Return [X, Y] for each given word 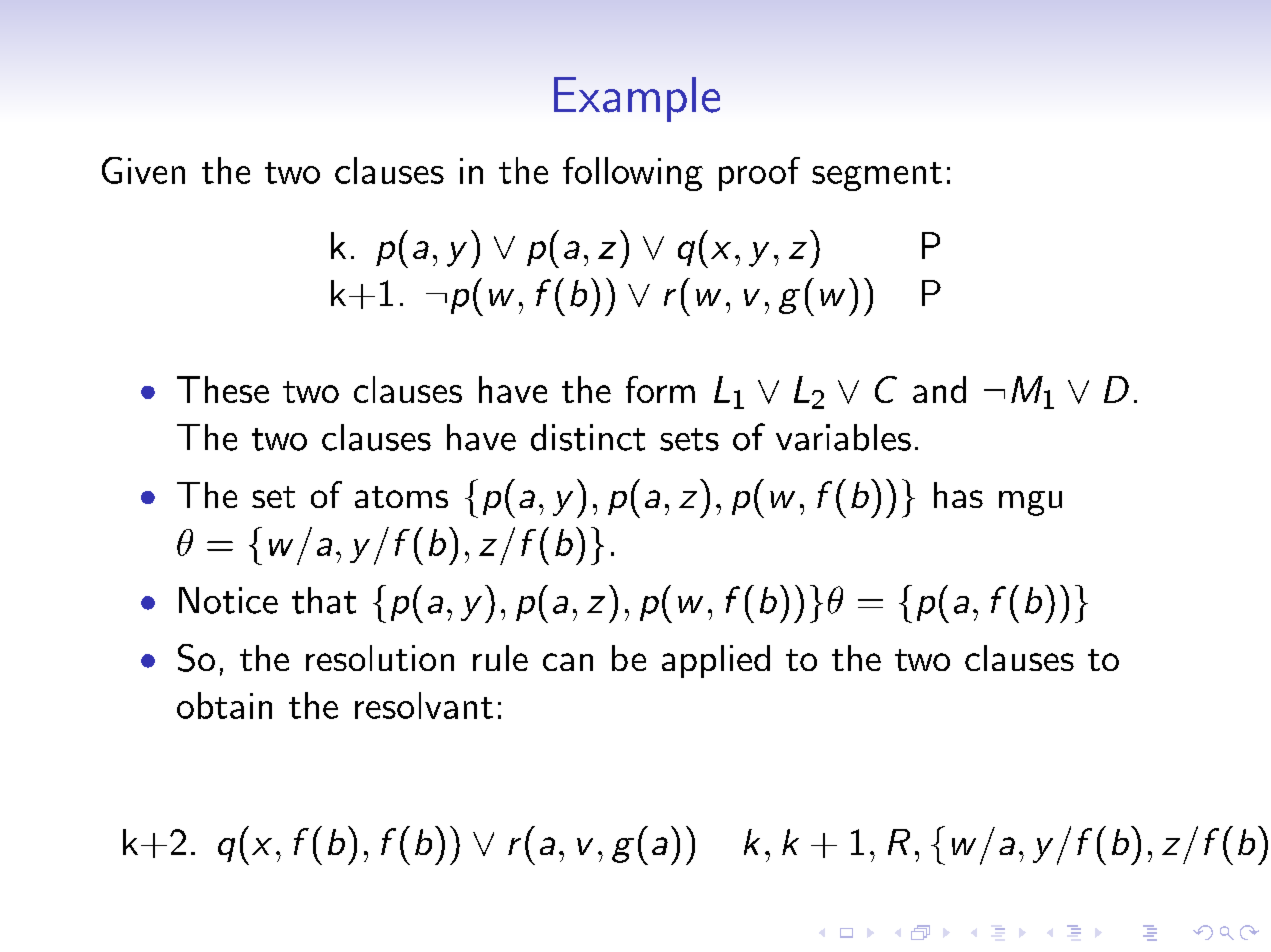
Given [143, 170]
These [223, 389]
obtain [224, 705]
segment [877, 176]
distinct [588, 437]
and [939, 389]
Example [637, 99]
